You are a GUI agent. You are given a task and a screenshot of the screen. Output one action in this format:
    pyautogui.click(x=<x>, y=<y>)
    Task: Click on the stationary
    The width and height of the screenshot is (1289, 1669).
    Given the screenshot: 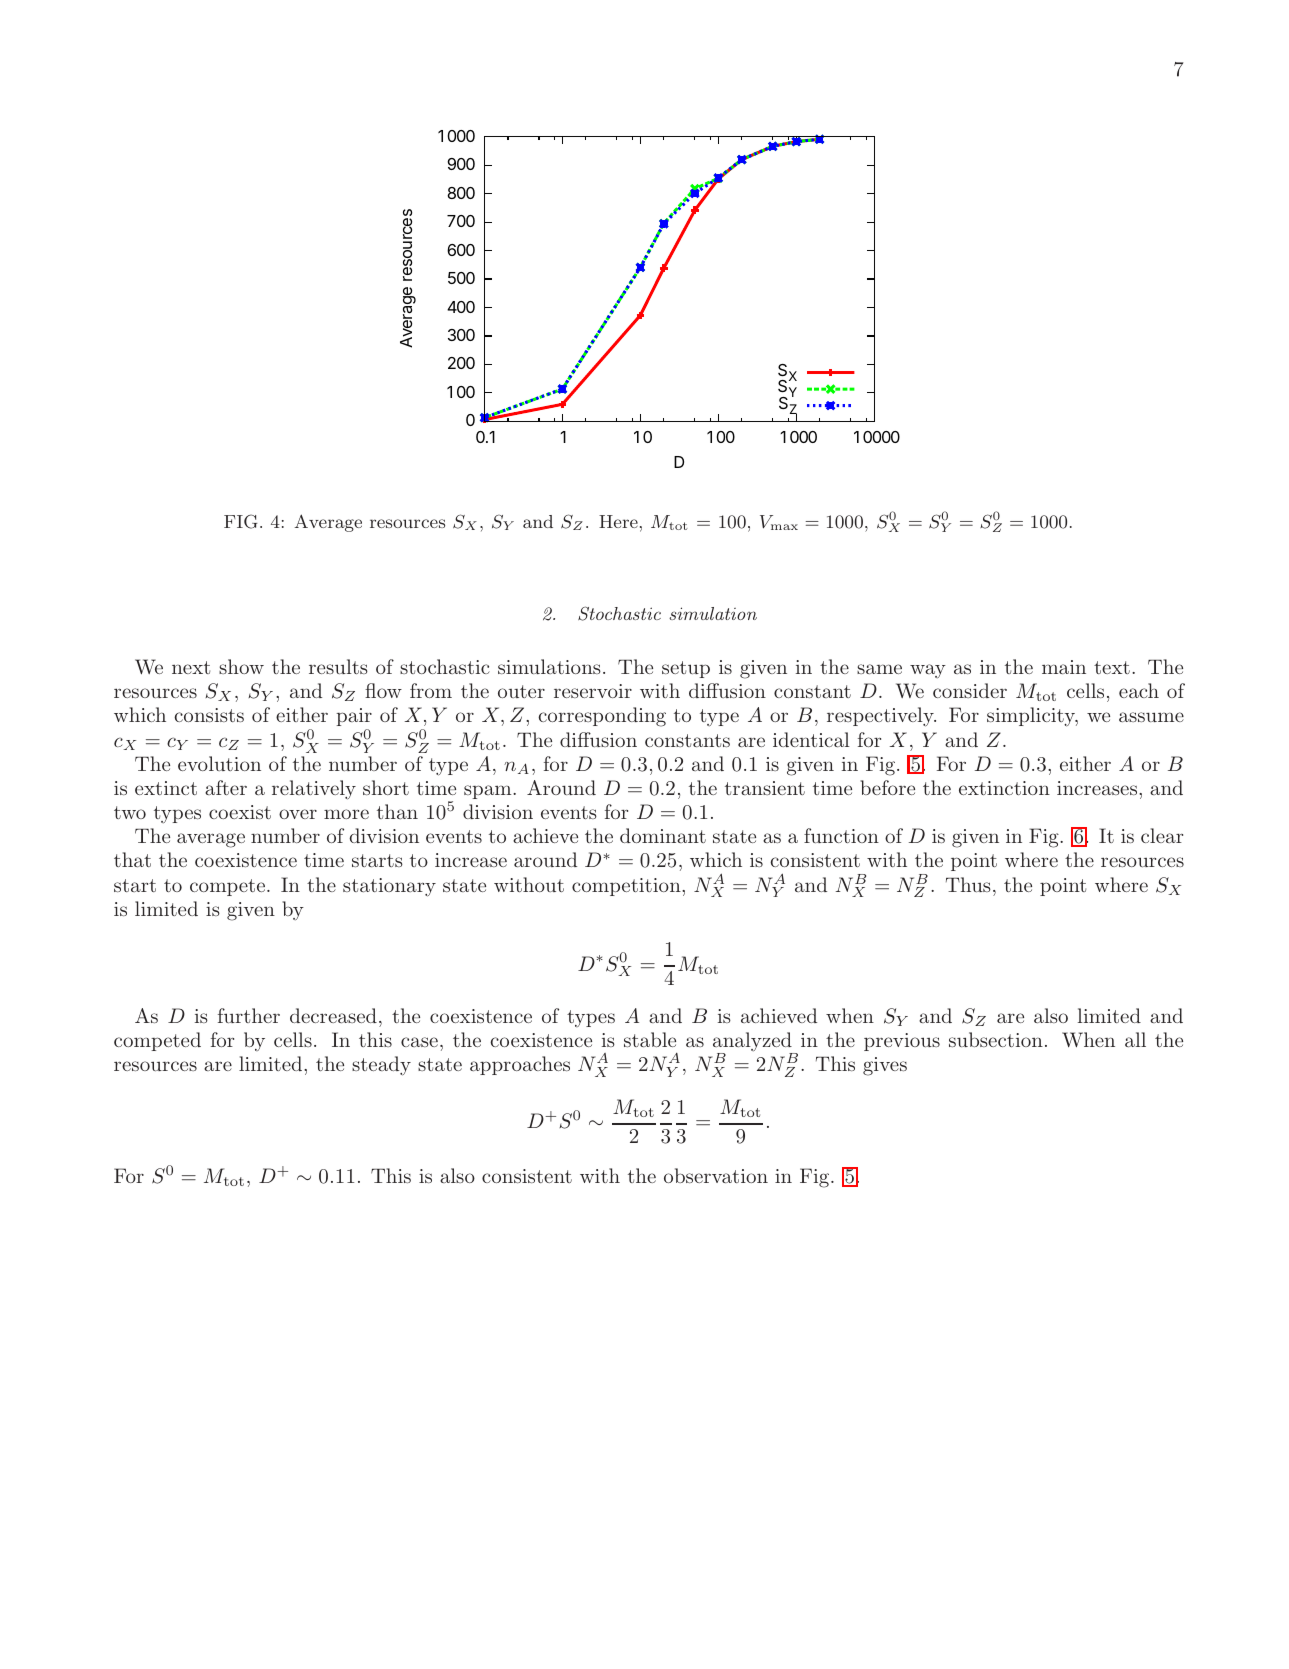 What is the action you would take?
    pyautogui.click(x=389, y=887)
